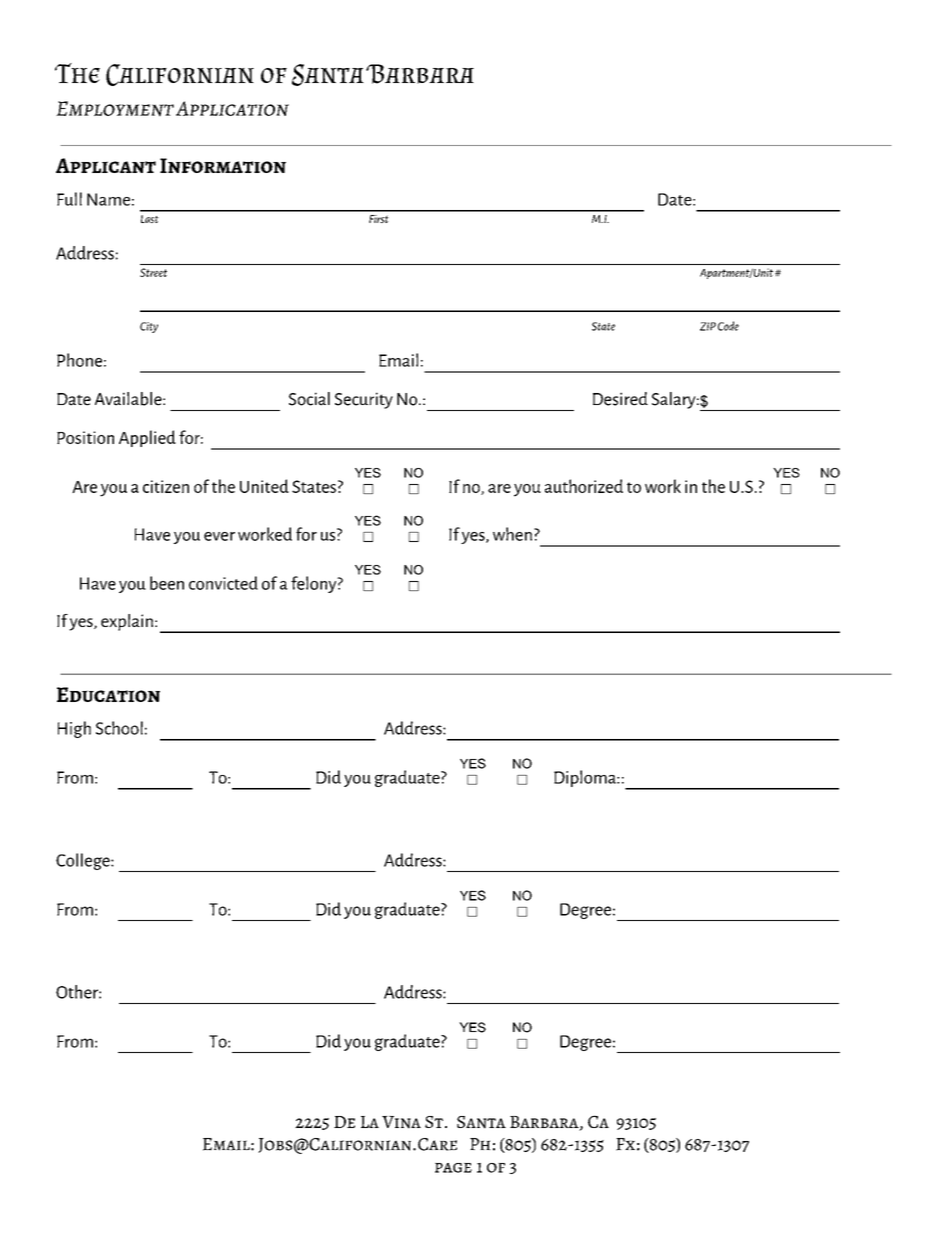 The width and height of the screenshot is (952, 1233). What do you see at coordinates (708, 326) in the screenshot?
I see `ZIP` at bounding box center [708, 326].
